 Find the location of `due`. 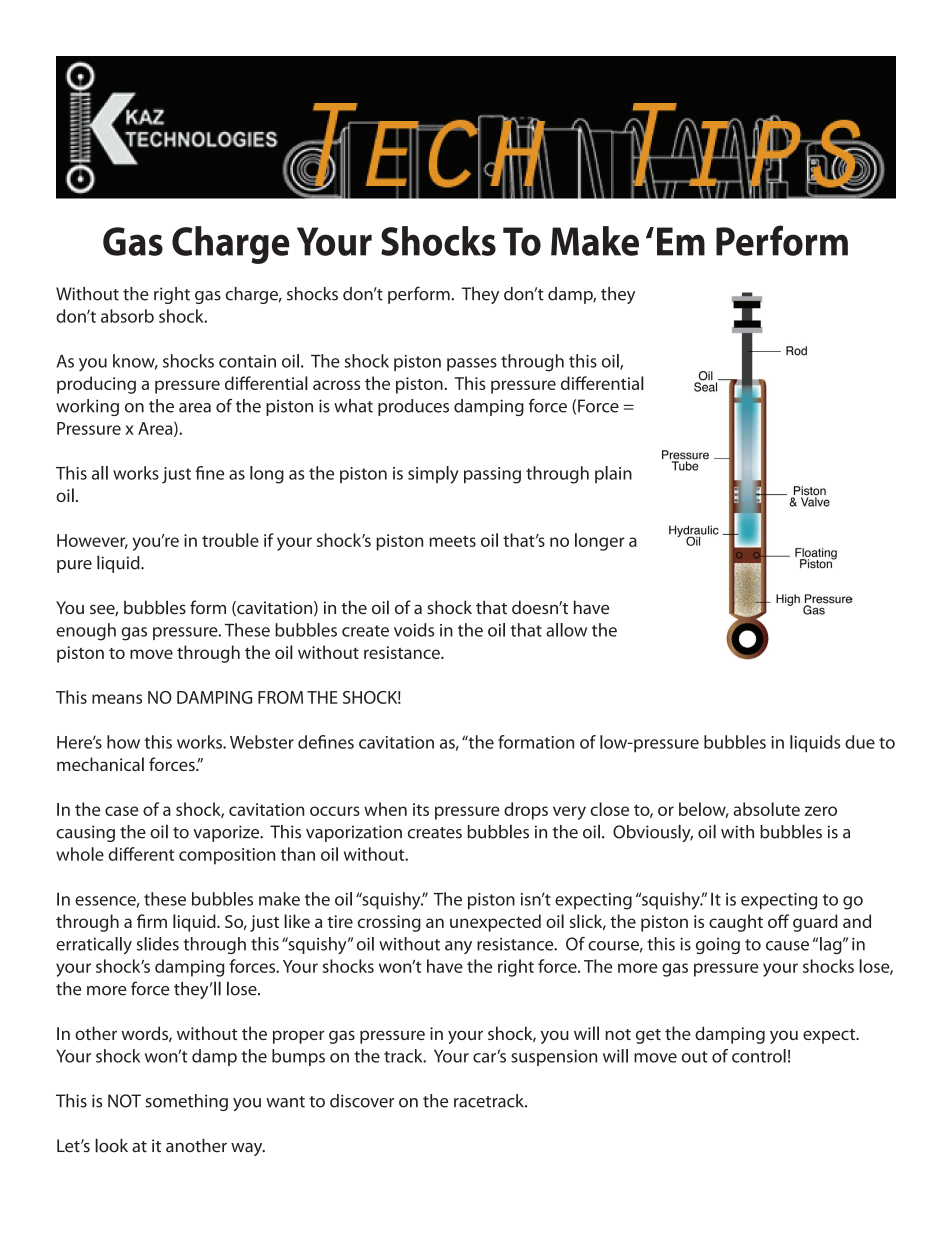

due is located at coordinates (860, 742).
